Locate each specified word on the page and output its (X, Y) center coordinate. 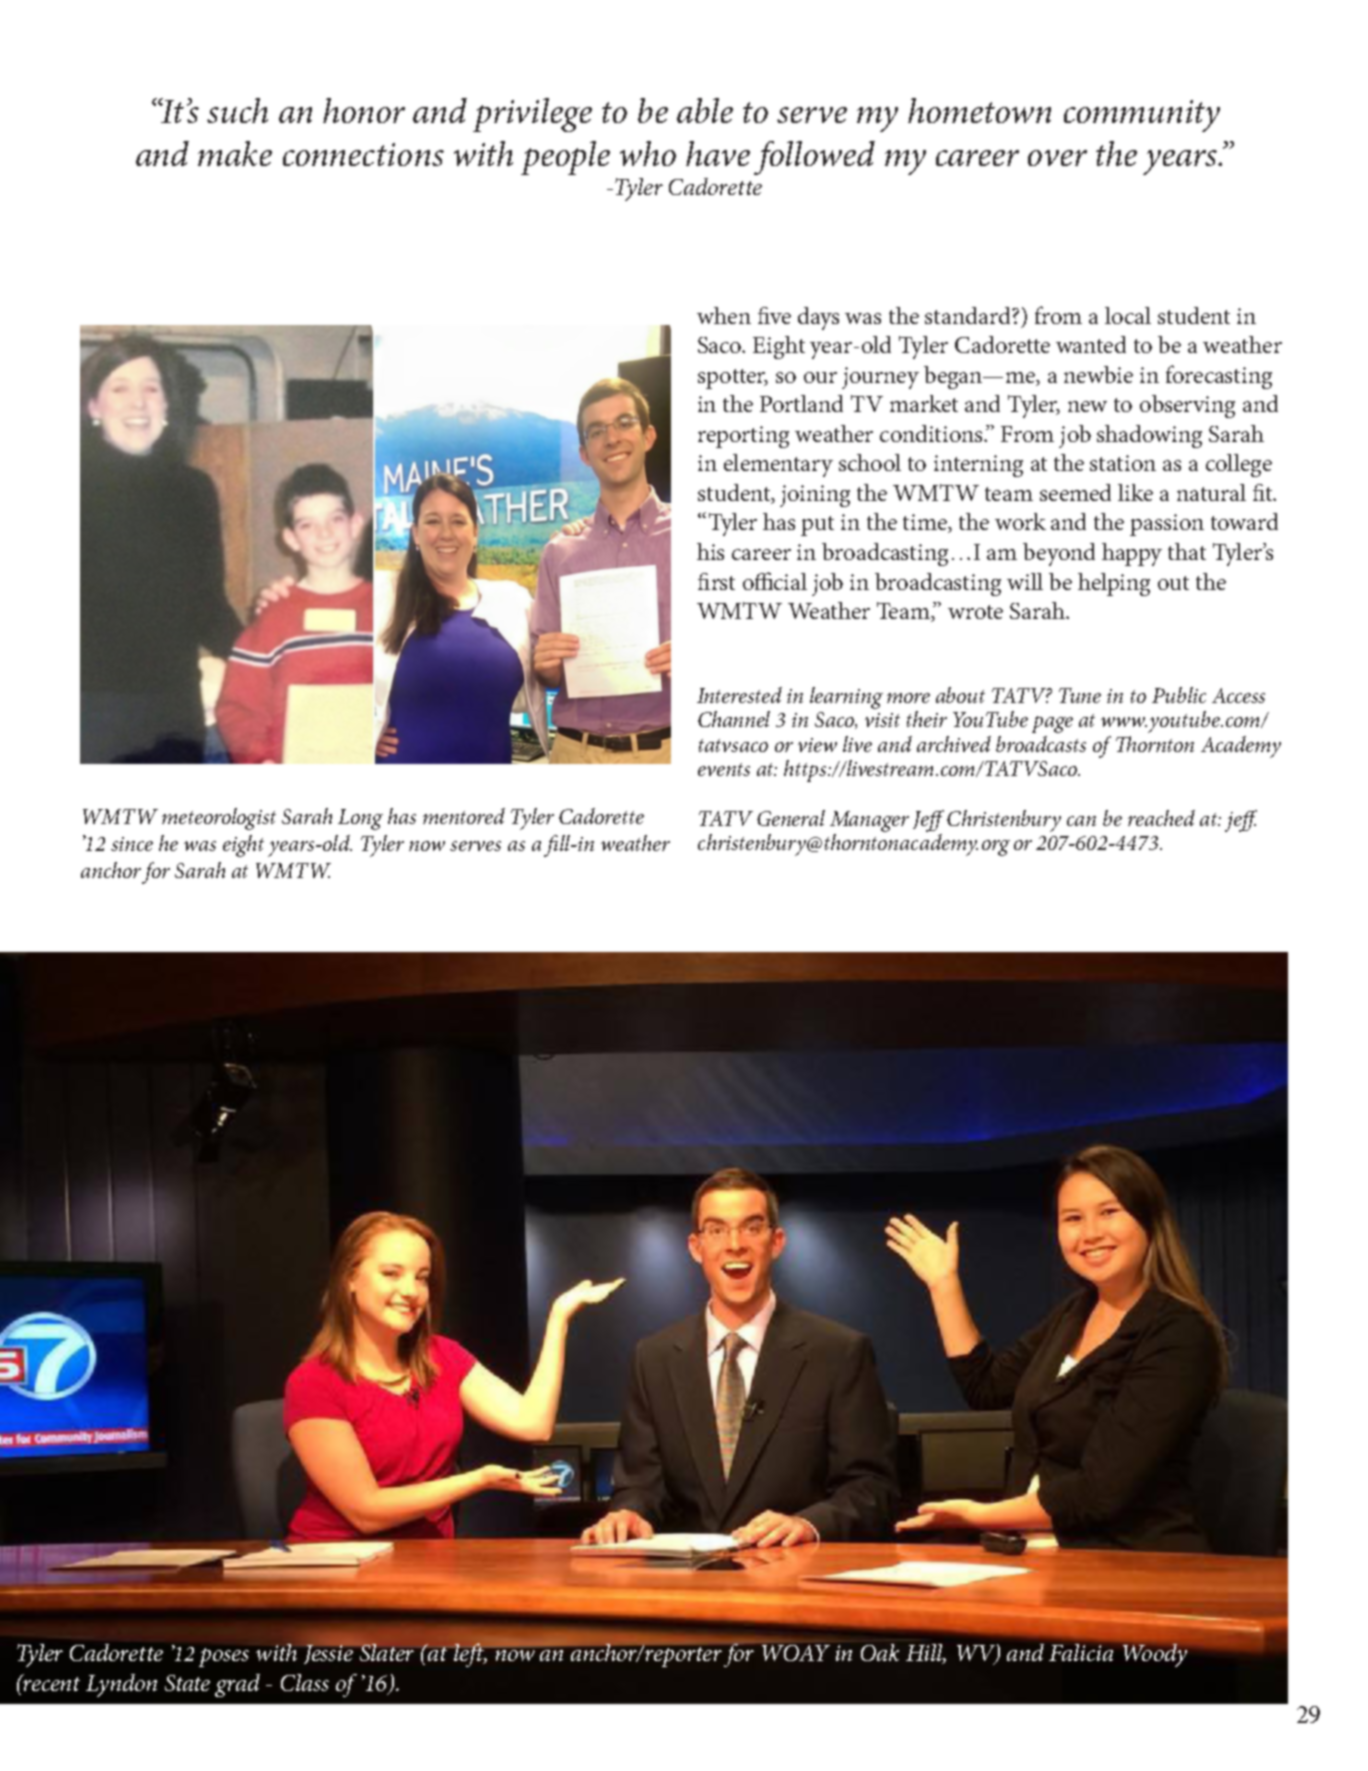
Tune (1080, 695)
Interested (739, 695)
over (1057, 158)
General (791, 818)
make (235, 153)
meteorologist (219, 819)
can (1081, 821)
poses (224, 1657)
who (648, 153)
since (132, 844)
